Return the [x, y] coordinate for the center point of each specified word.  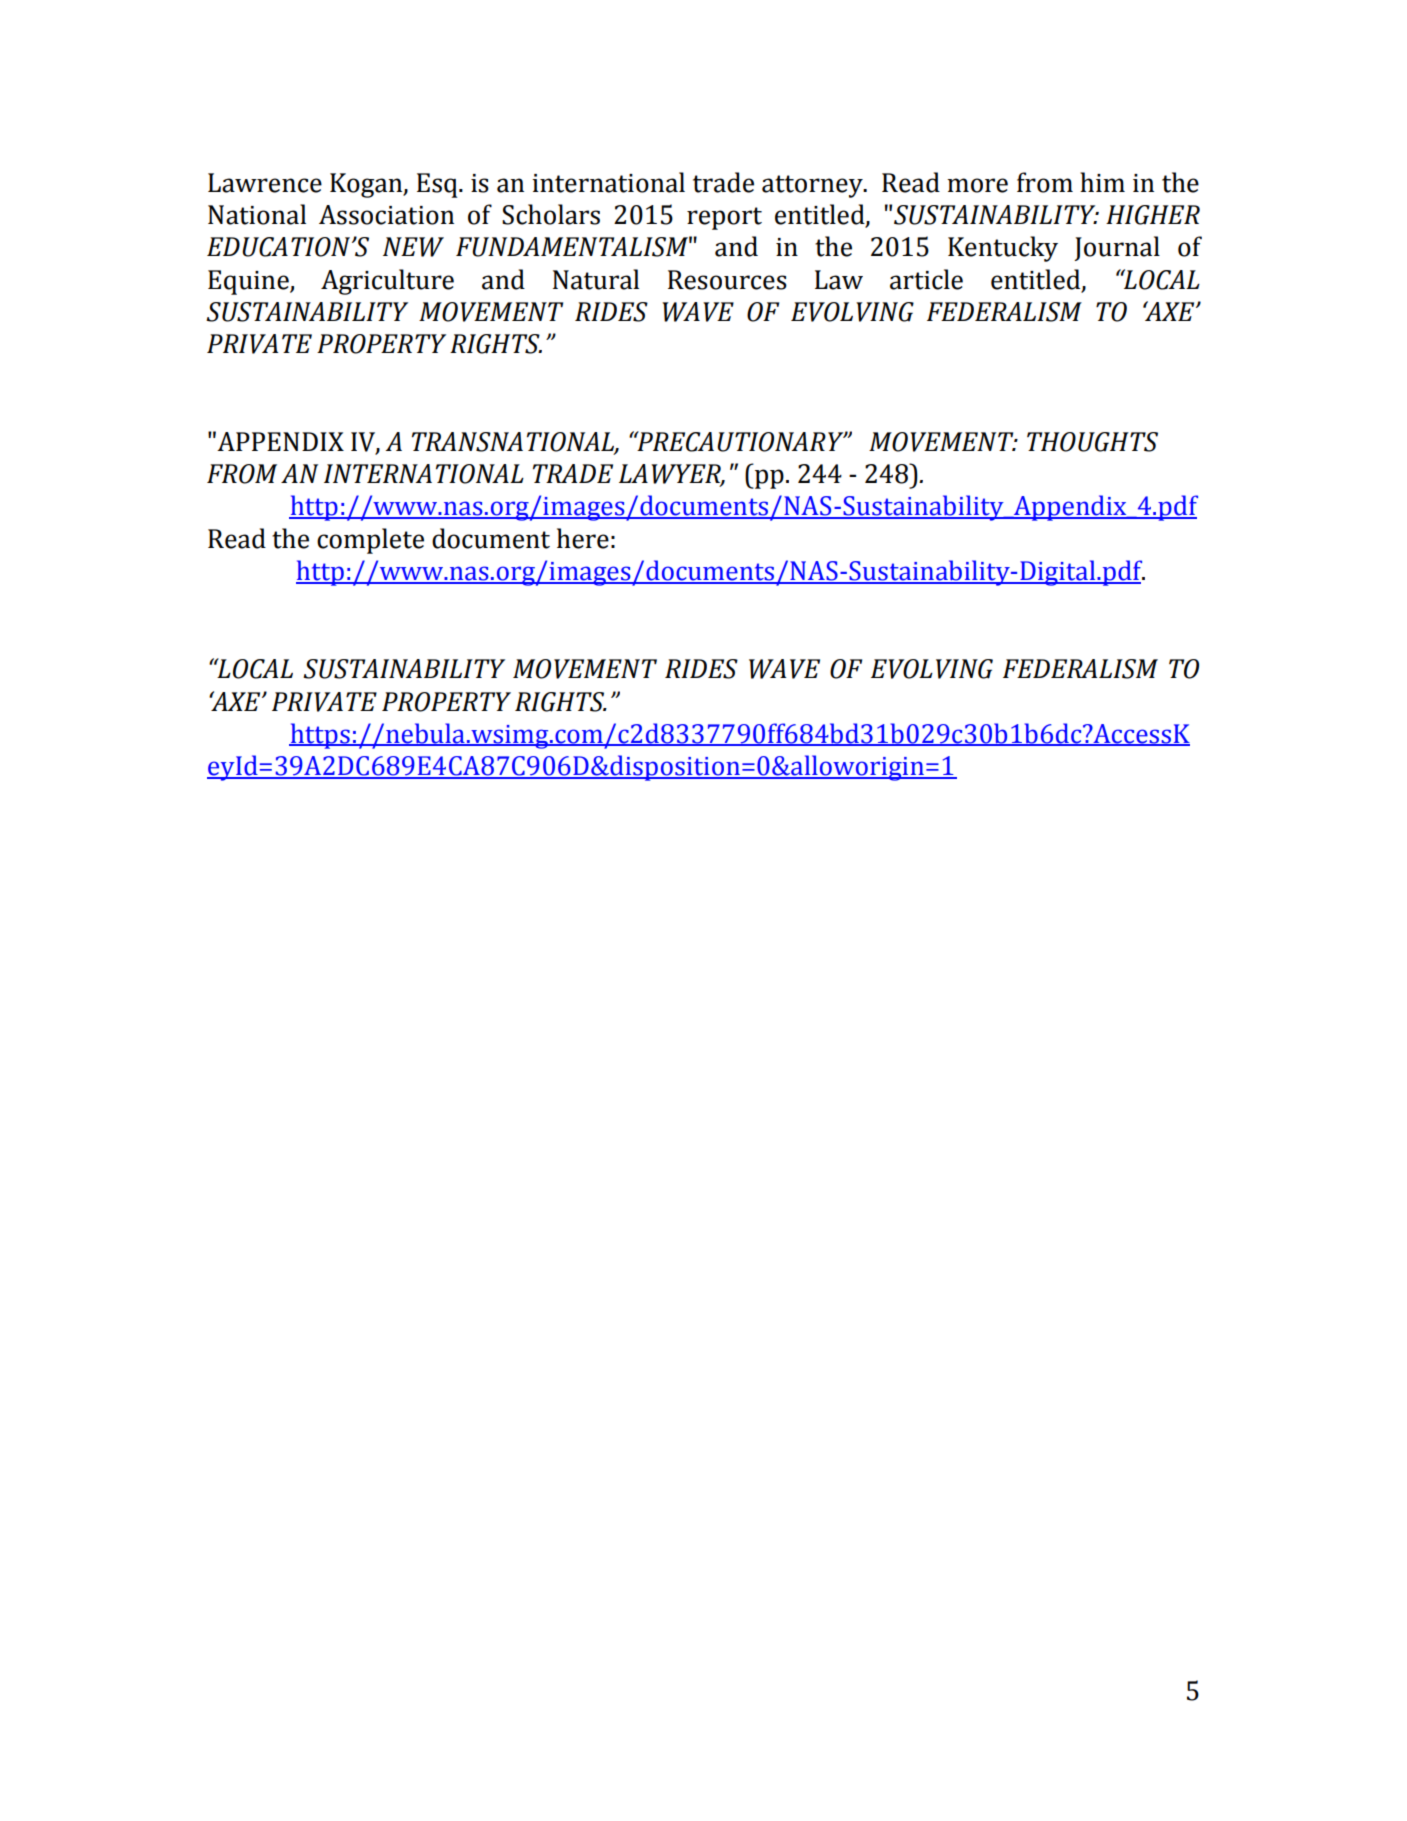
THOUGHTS [1092, 442]
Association [386, 215]
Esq [438, 185]
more [977, 185]
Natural [596, 279]
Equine [249, 282]
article [926, 279]
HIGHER [1153, 215]
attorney [813, 186]
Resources [727, 280]
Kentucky [1003, 249]
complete [370, 541]
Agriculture [387, 282]
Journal [1117, 248]
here [583, 538]
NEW [413, 247]
